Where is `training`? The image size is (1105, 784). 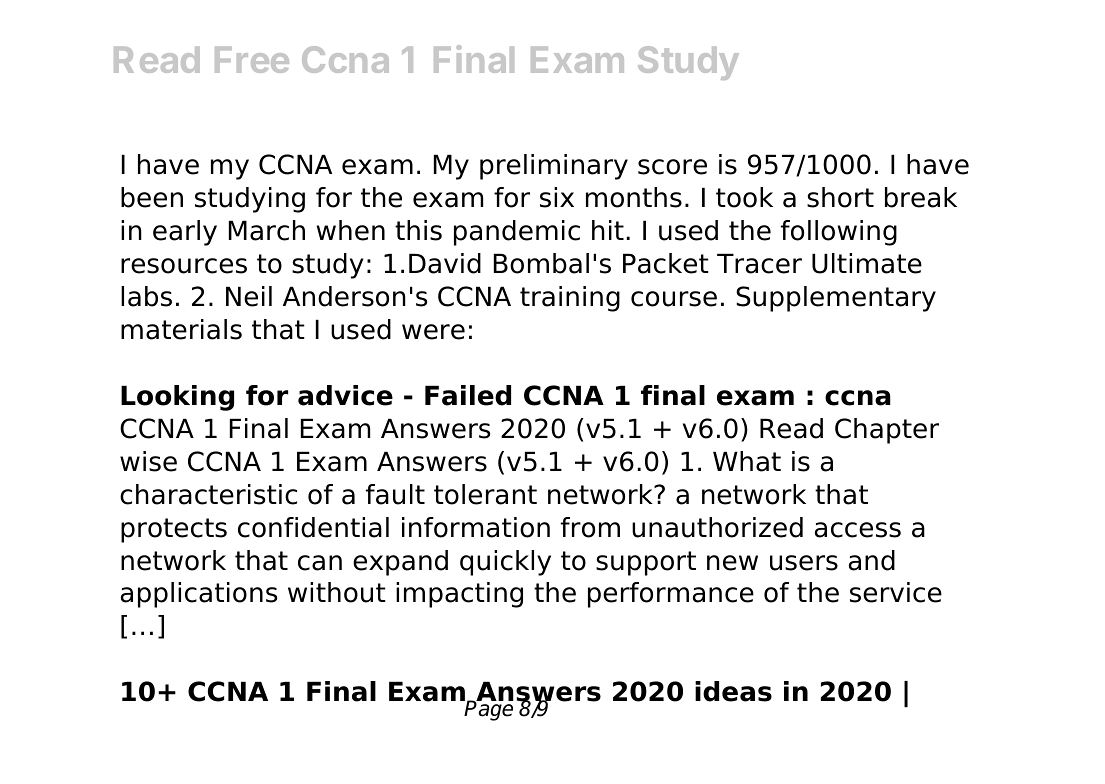 training is located at coordinates (570, 299).
